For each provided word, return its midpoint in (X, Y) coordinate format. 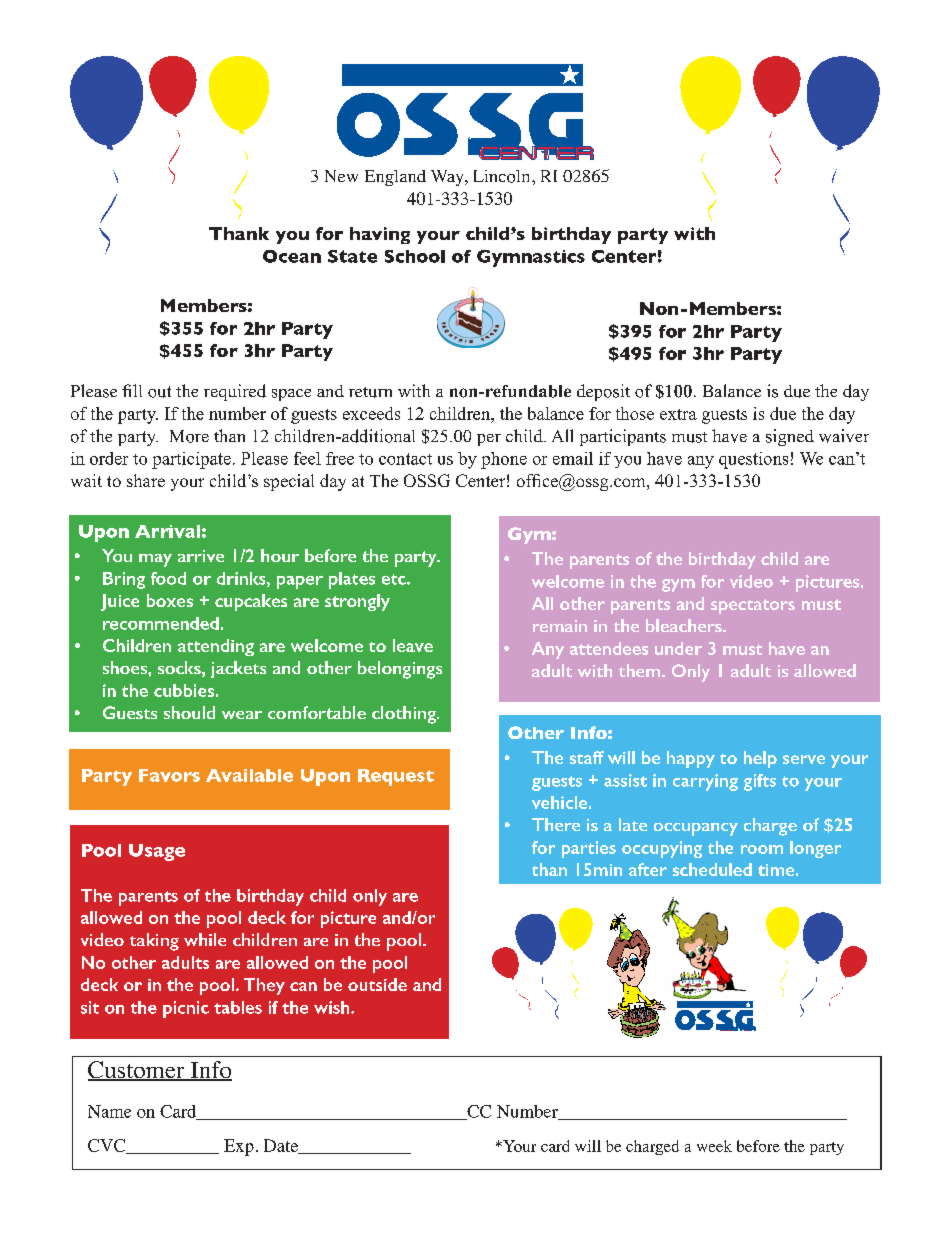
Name (109, 1111)
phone (504, 460)
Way (448, 178)
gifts (760, 782)
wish (333, 1007)
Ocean (292, 256)
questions (753, 460)
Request (396, 777)
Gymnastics (531, 258)
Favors (169, 775)
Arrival (167, 531)
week (714, 1146)
